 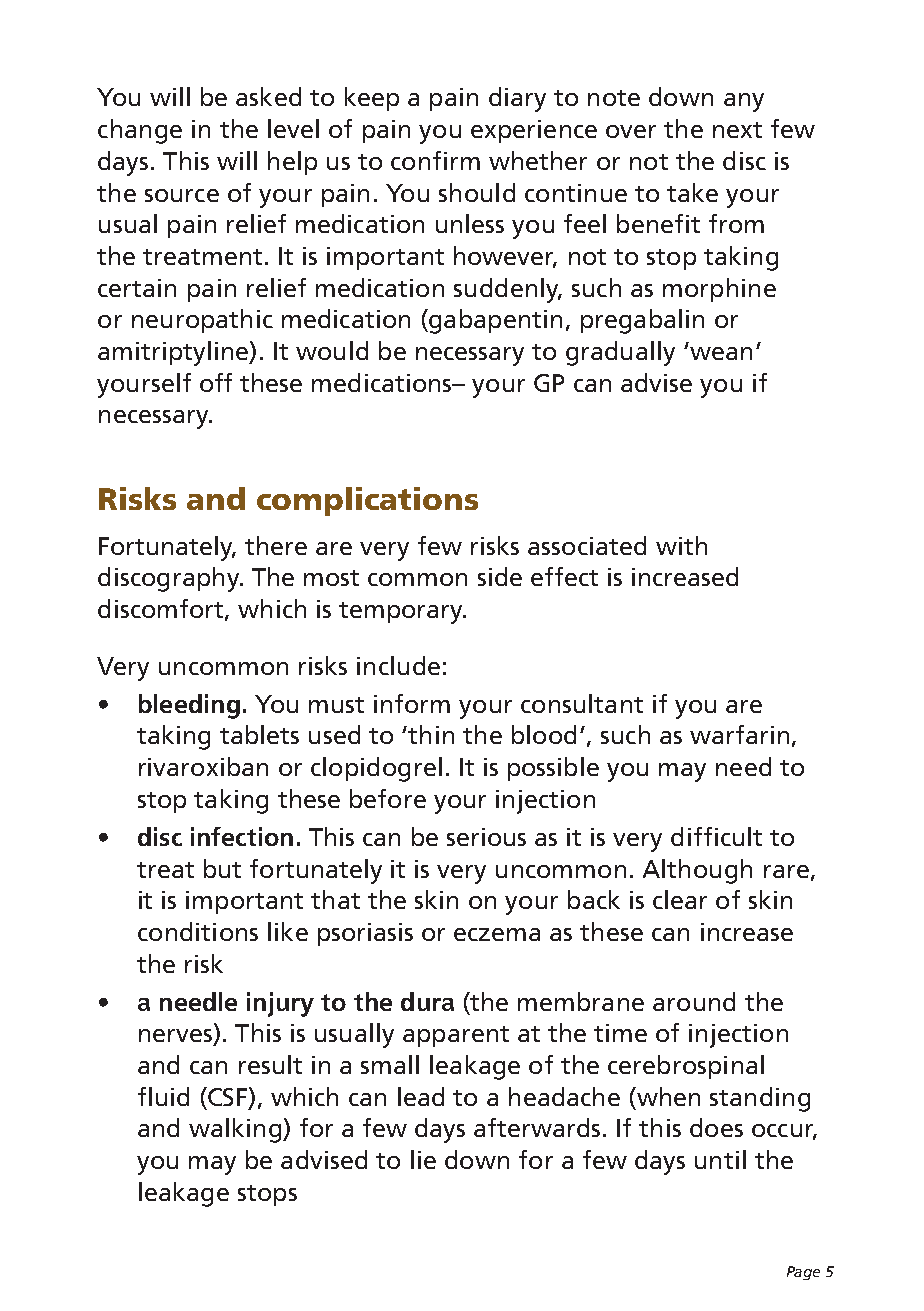 What do you see at coordinates (697, 871) in the document?
I see `Although` at bounding box center [697, 871].
